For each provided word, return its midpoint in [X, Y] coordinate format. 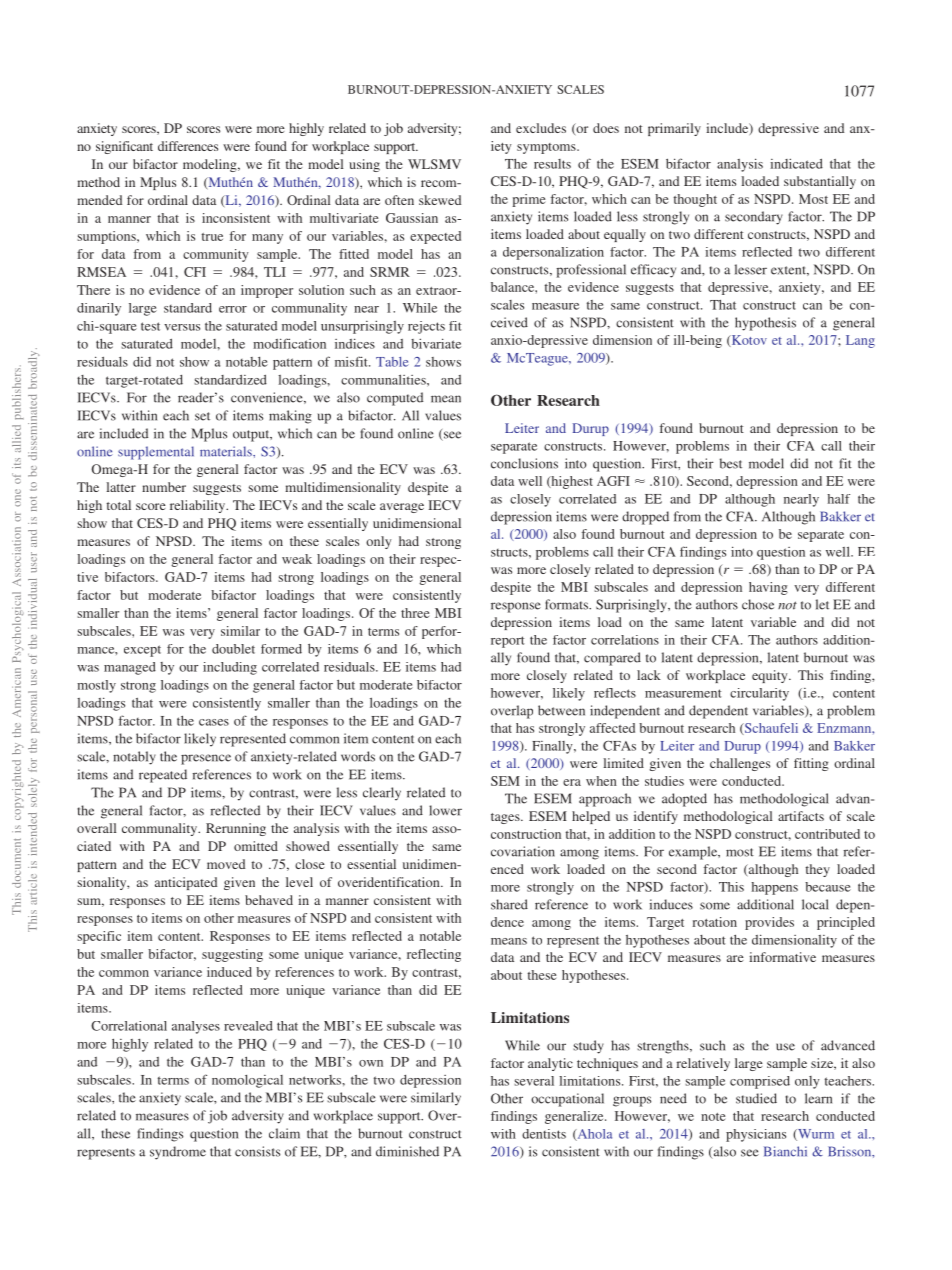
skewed [440, 200]
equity [771, 676]
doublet [233, 649]
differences [188, 146]
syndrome [178, 1153]
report [507, 642]
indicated [796, 163]
